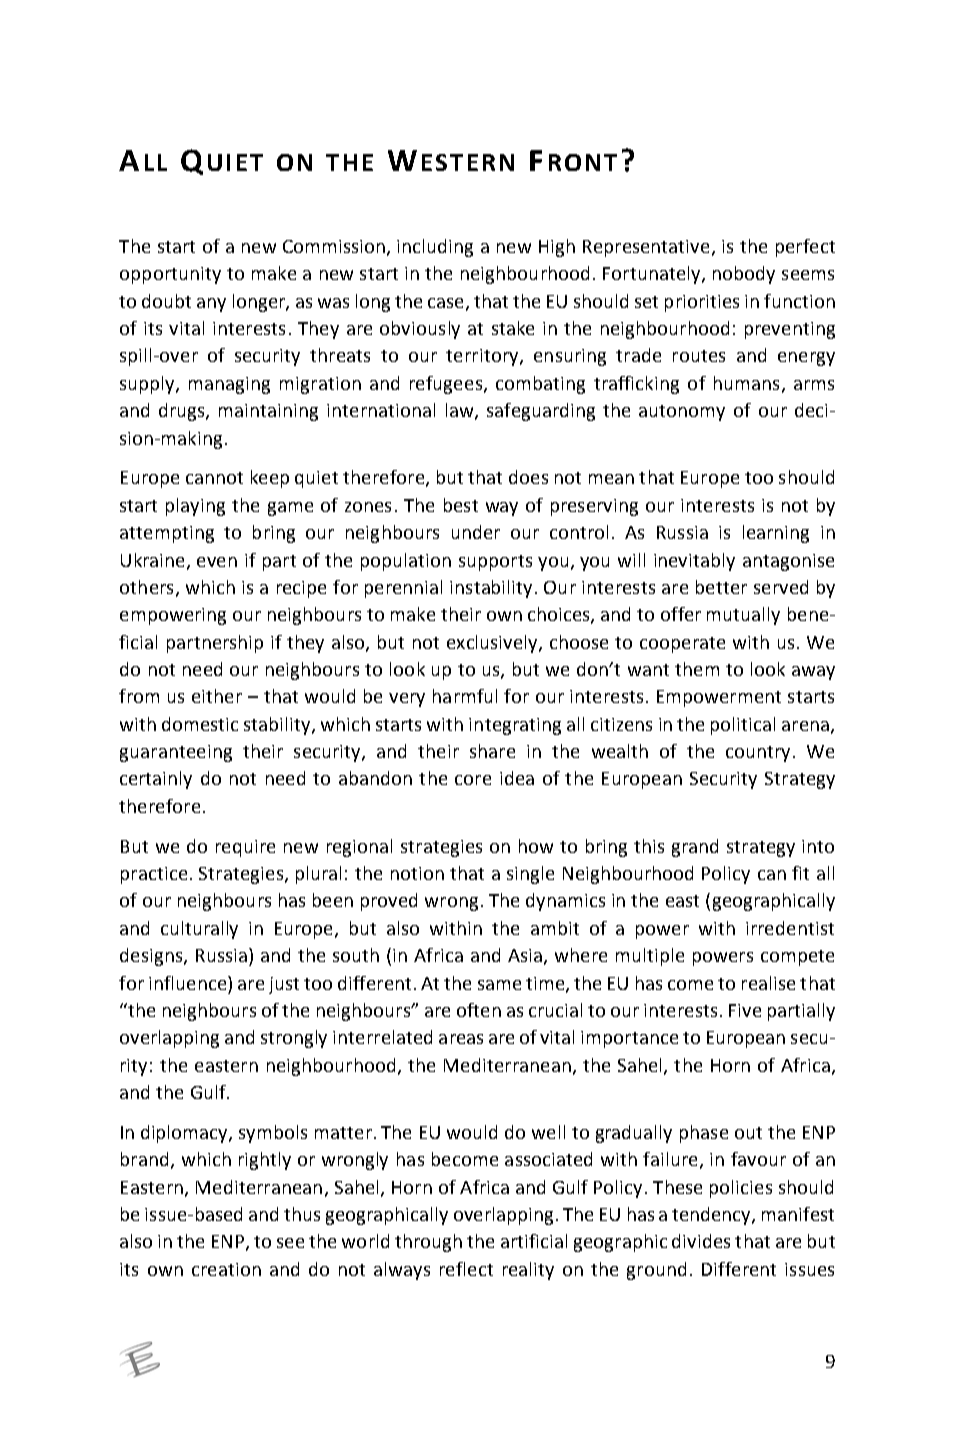 The image size is (956, 1431). What do you see at coordinates (695, 848) in the screenshot?
I see `grand` at bounding box center [695, 848].
